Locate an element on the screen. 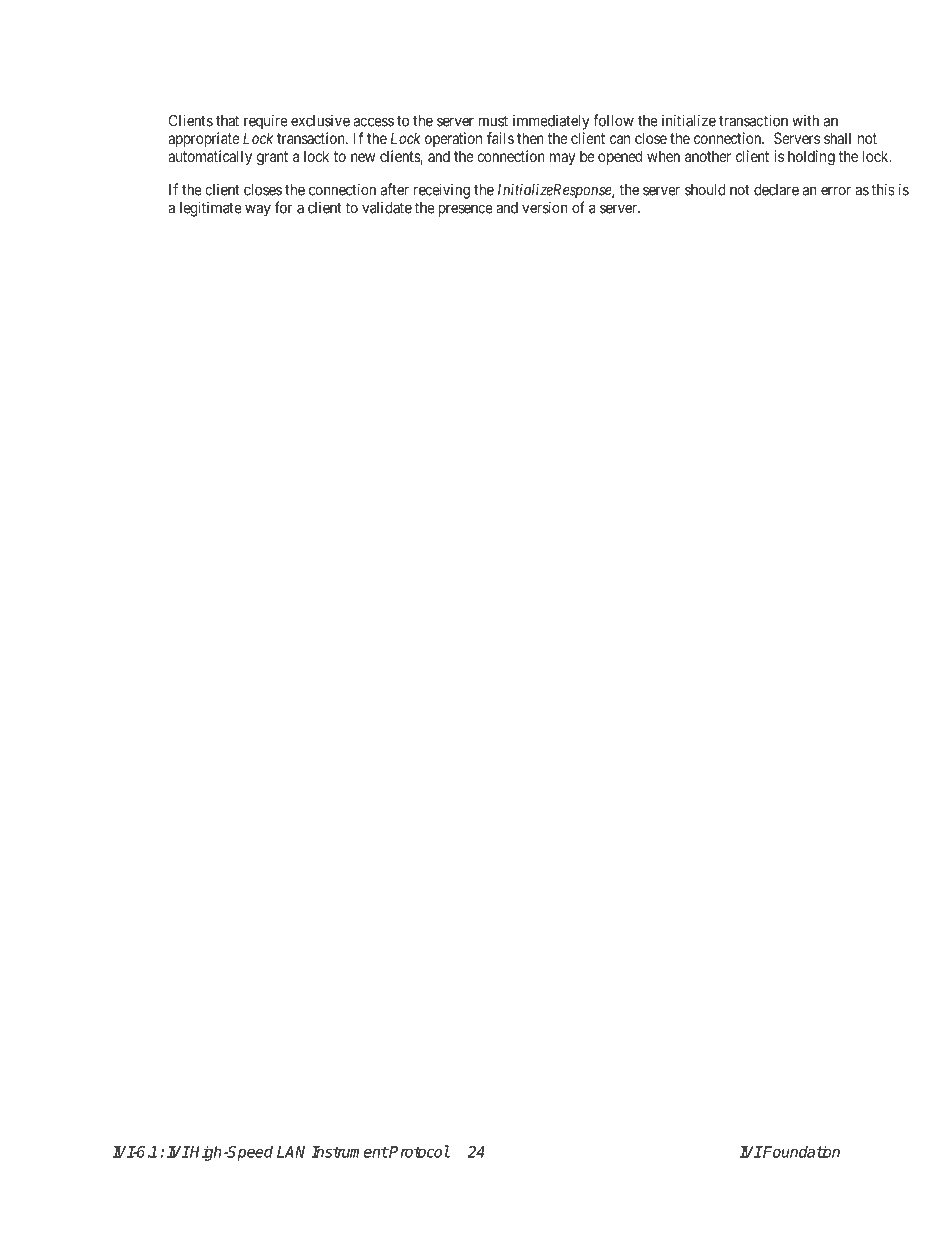 This screenshot has width=952, height=1233. Foundation is located at coordinates (800, 1151).
